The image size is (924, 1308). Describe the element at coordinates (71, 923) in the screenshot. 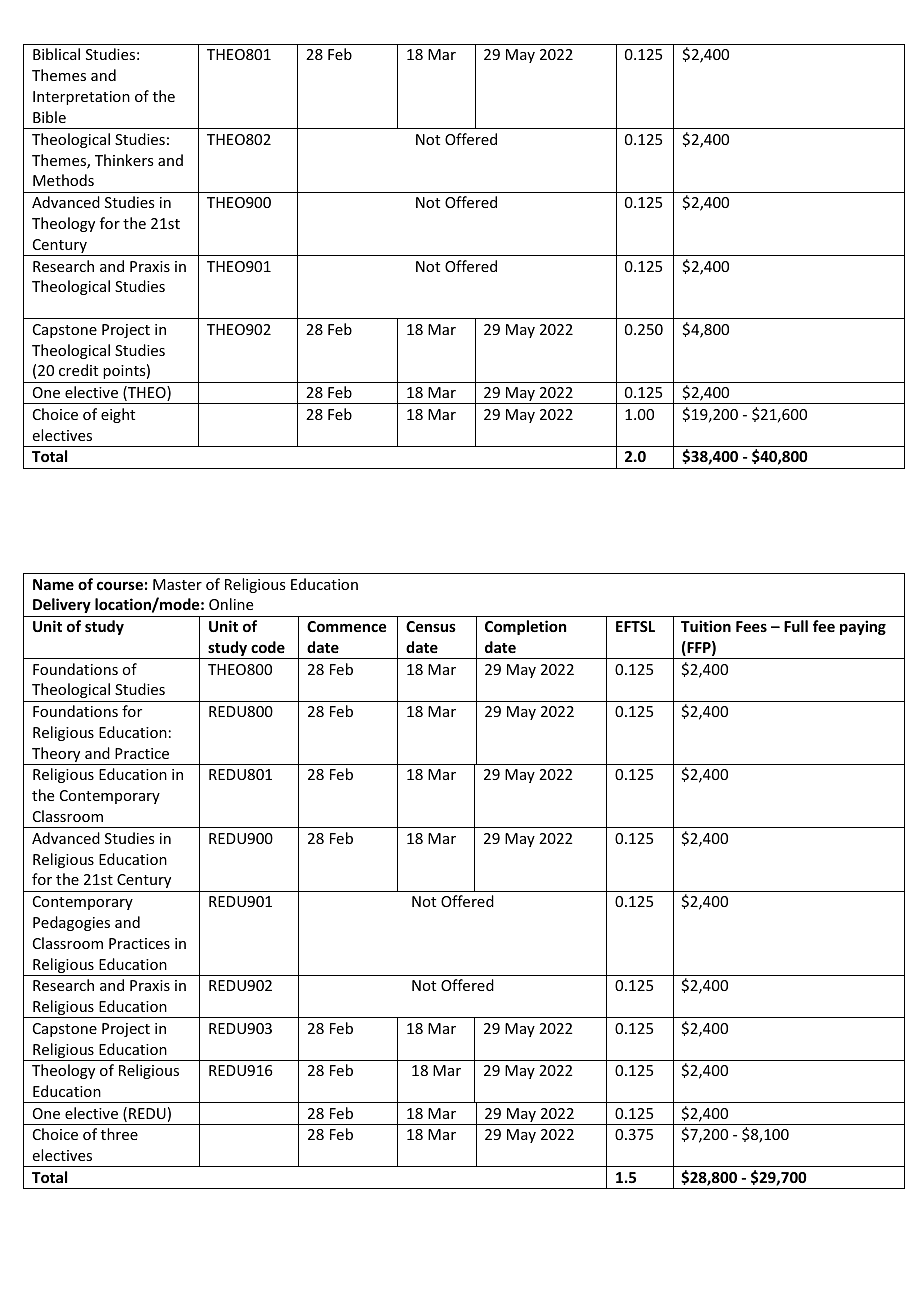

I see `Pedagogies` at that location.
